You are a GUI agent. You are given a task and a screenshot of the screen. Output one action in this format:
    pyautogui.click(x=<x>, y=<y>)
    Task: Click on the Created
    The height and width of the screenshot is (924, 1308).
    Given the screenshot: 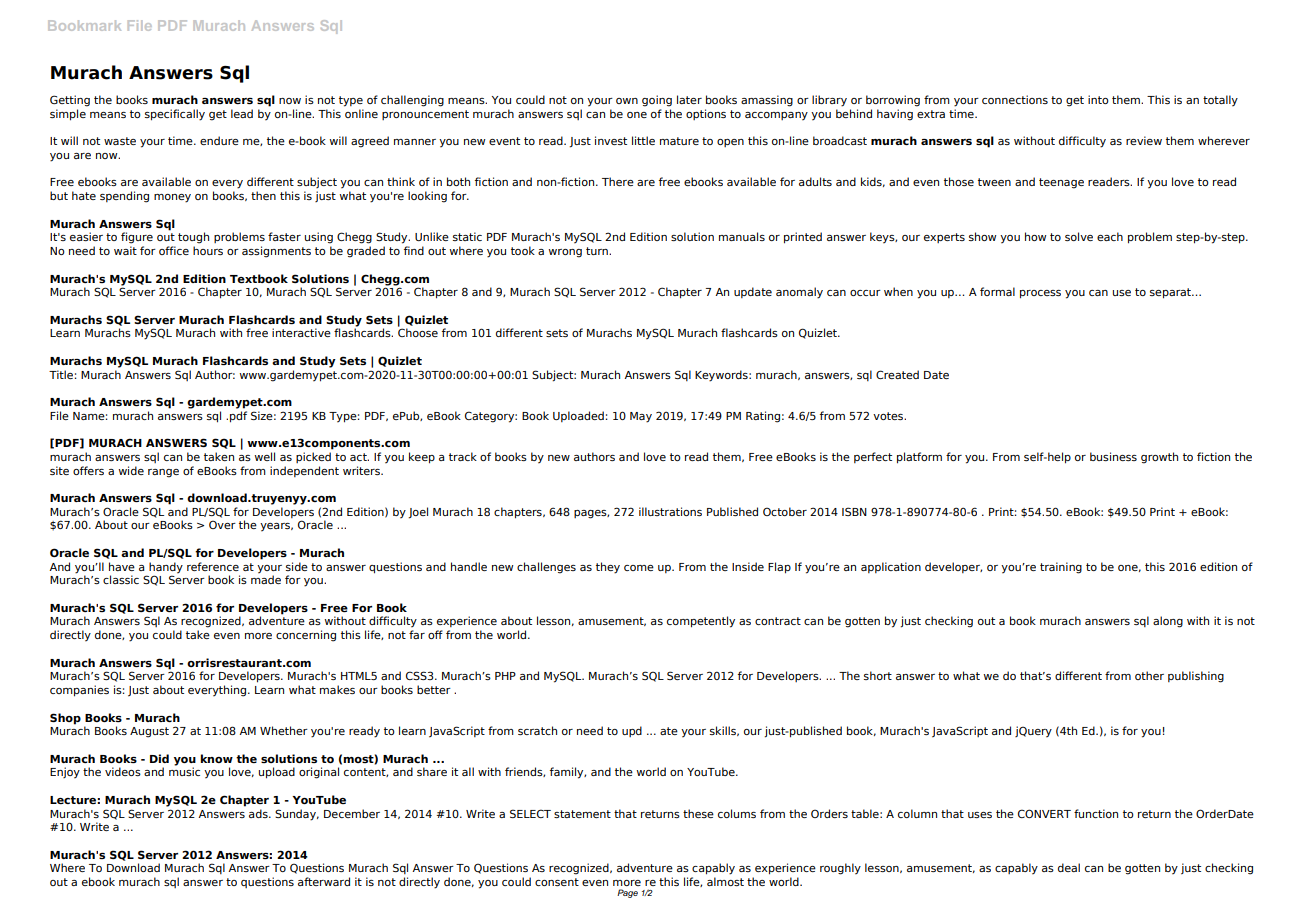 What is the action you would take?
    pyautogui.click(x=897, y=374)
